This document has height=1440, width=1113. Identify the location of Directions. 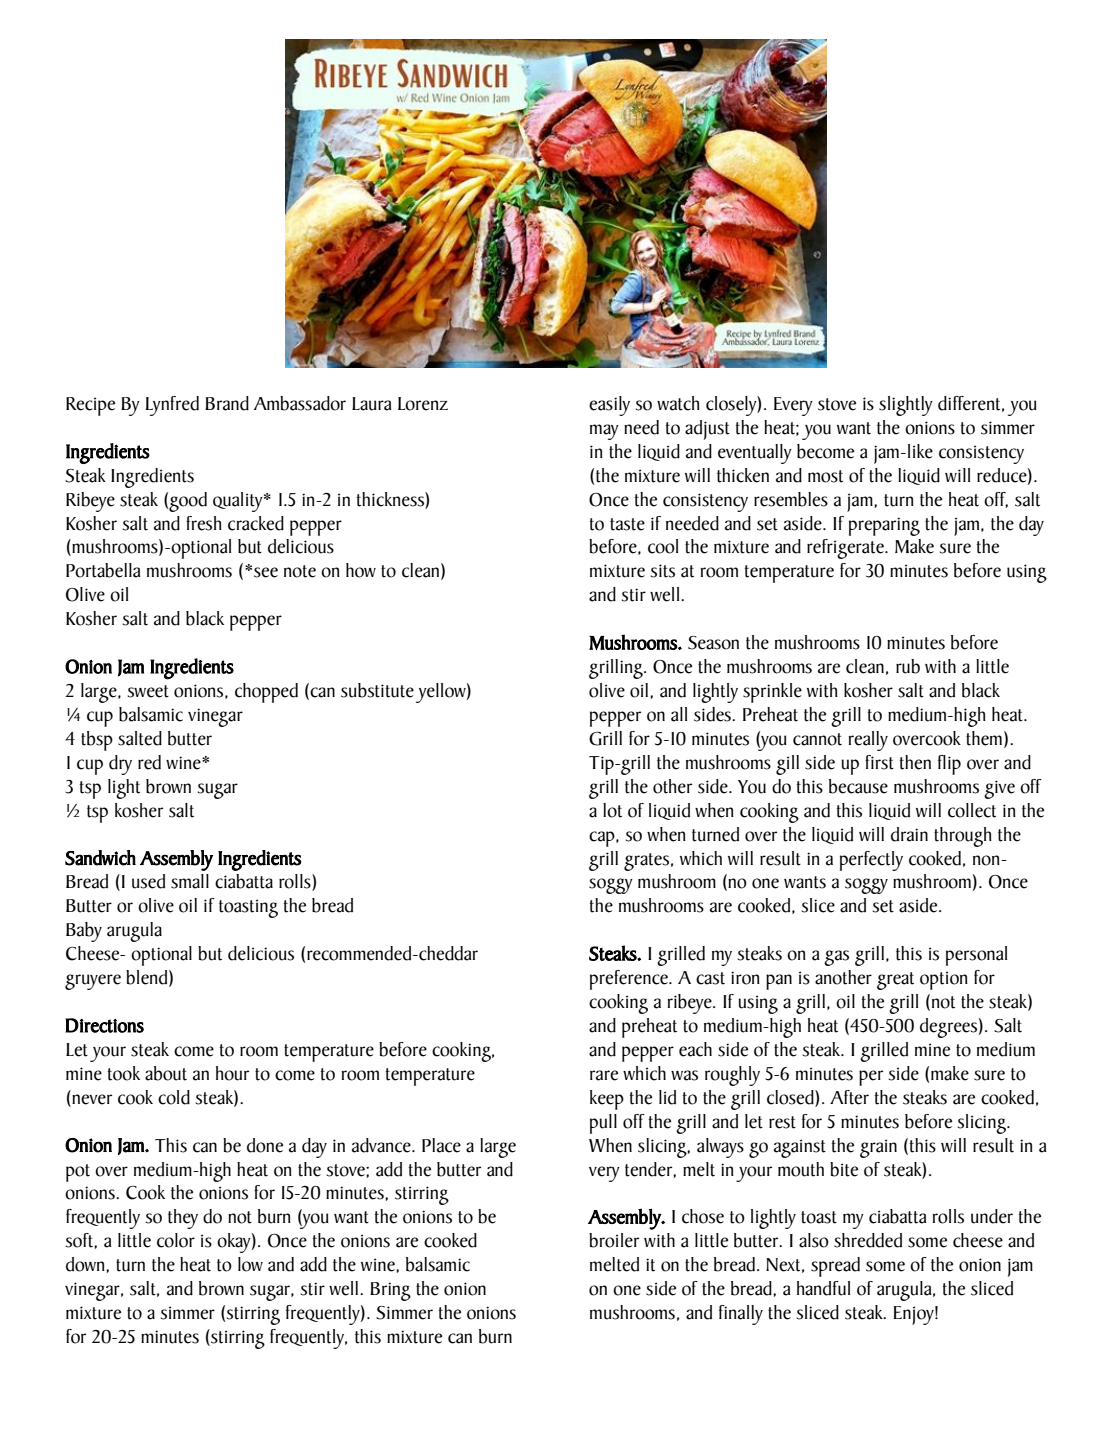
(104, 1025).
